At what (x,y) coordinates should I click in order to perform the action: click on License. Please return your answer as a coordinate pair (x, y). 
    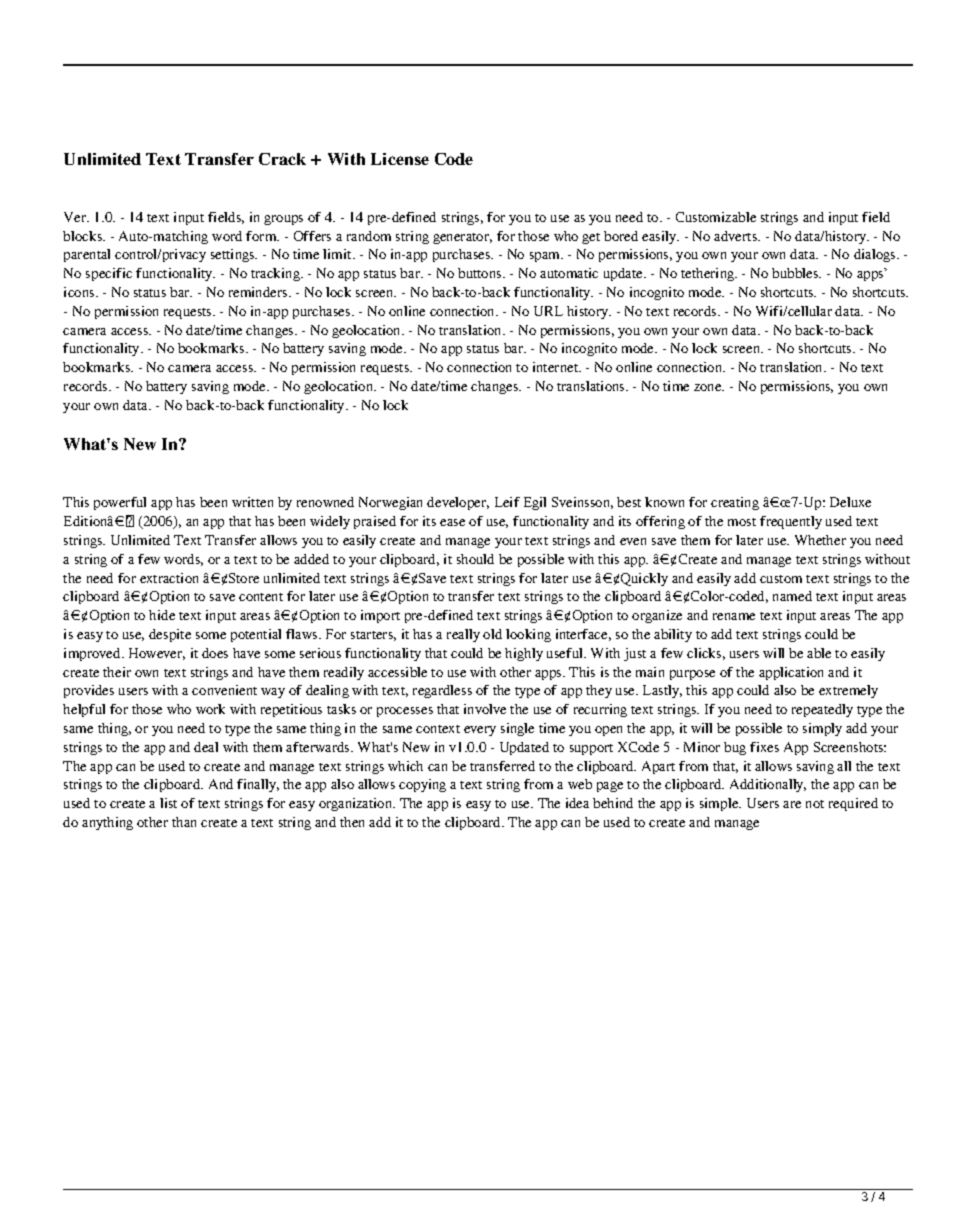
    Looking at the image, I should click on (400, 159).
